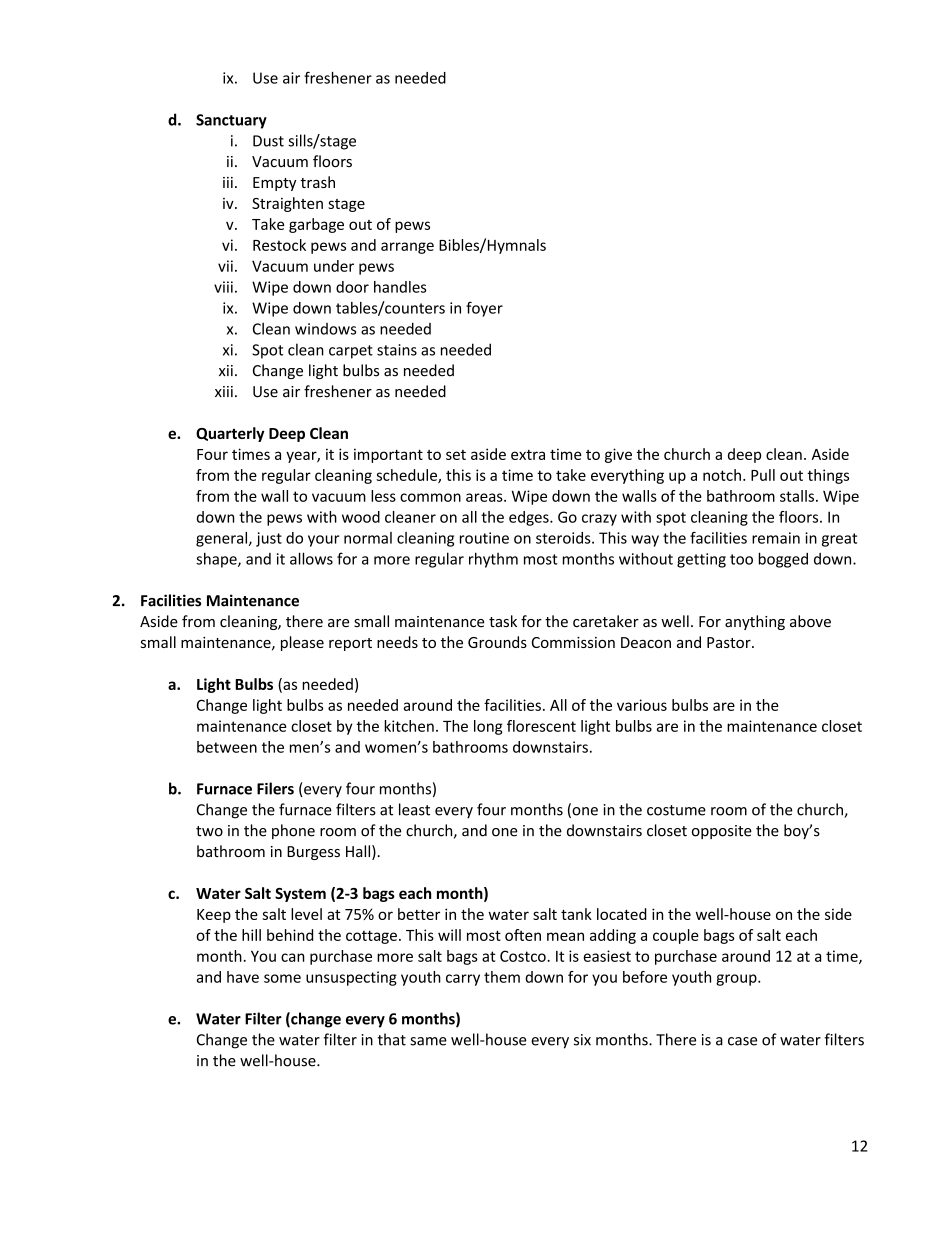  I want to click on Pull, so click(763, 475).
